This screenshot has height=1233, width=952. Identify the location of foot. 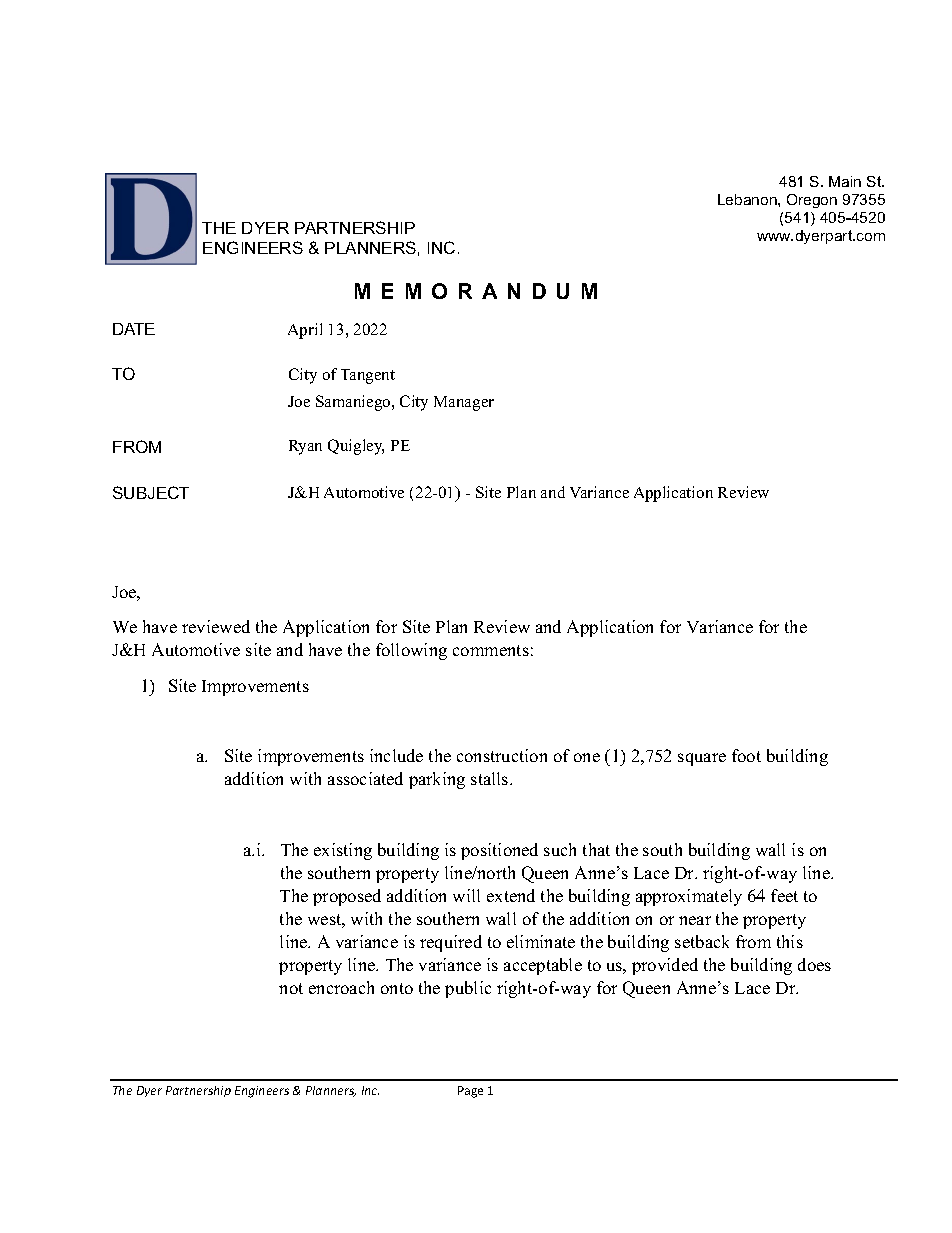
(746, 755).
